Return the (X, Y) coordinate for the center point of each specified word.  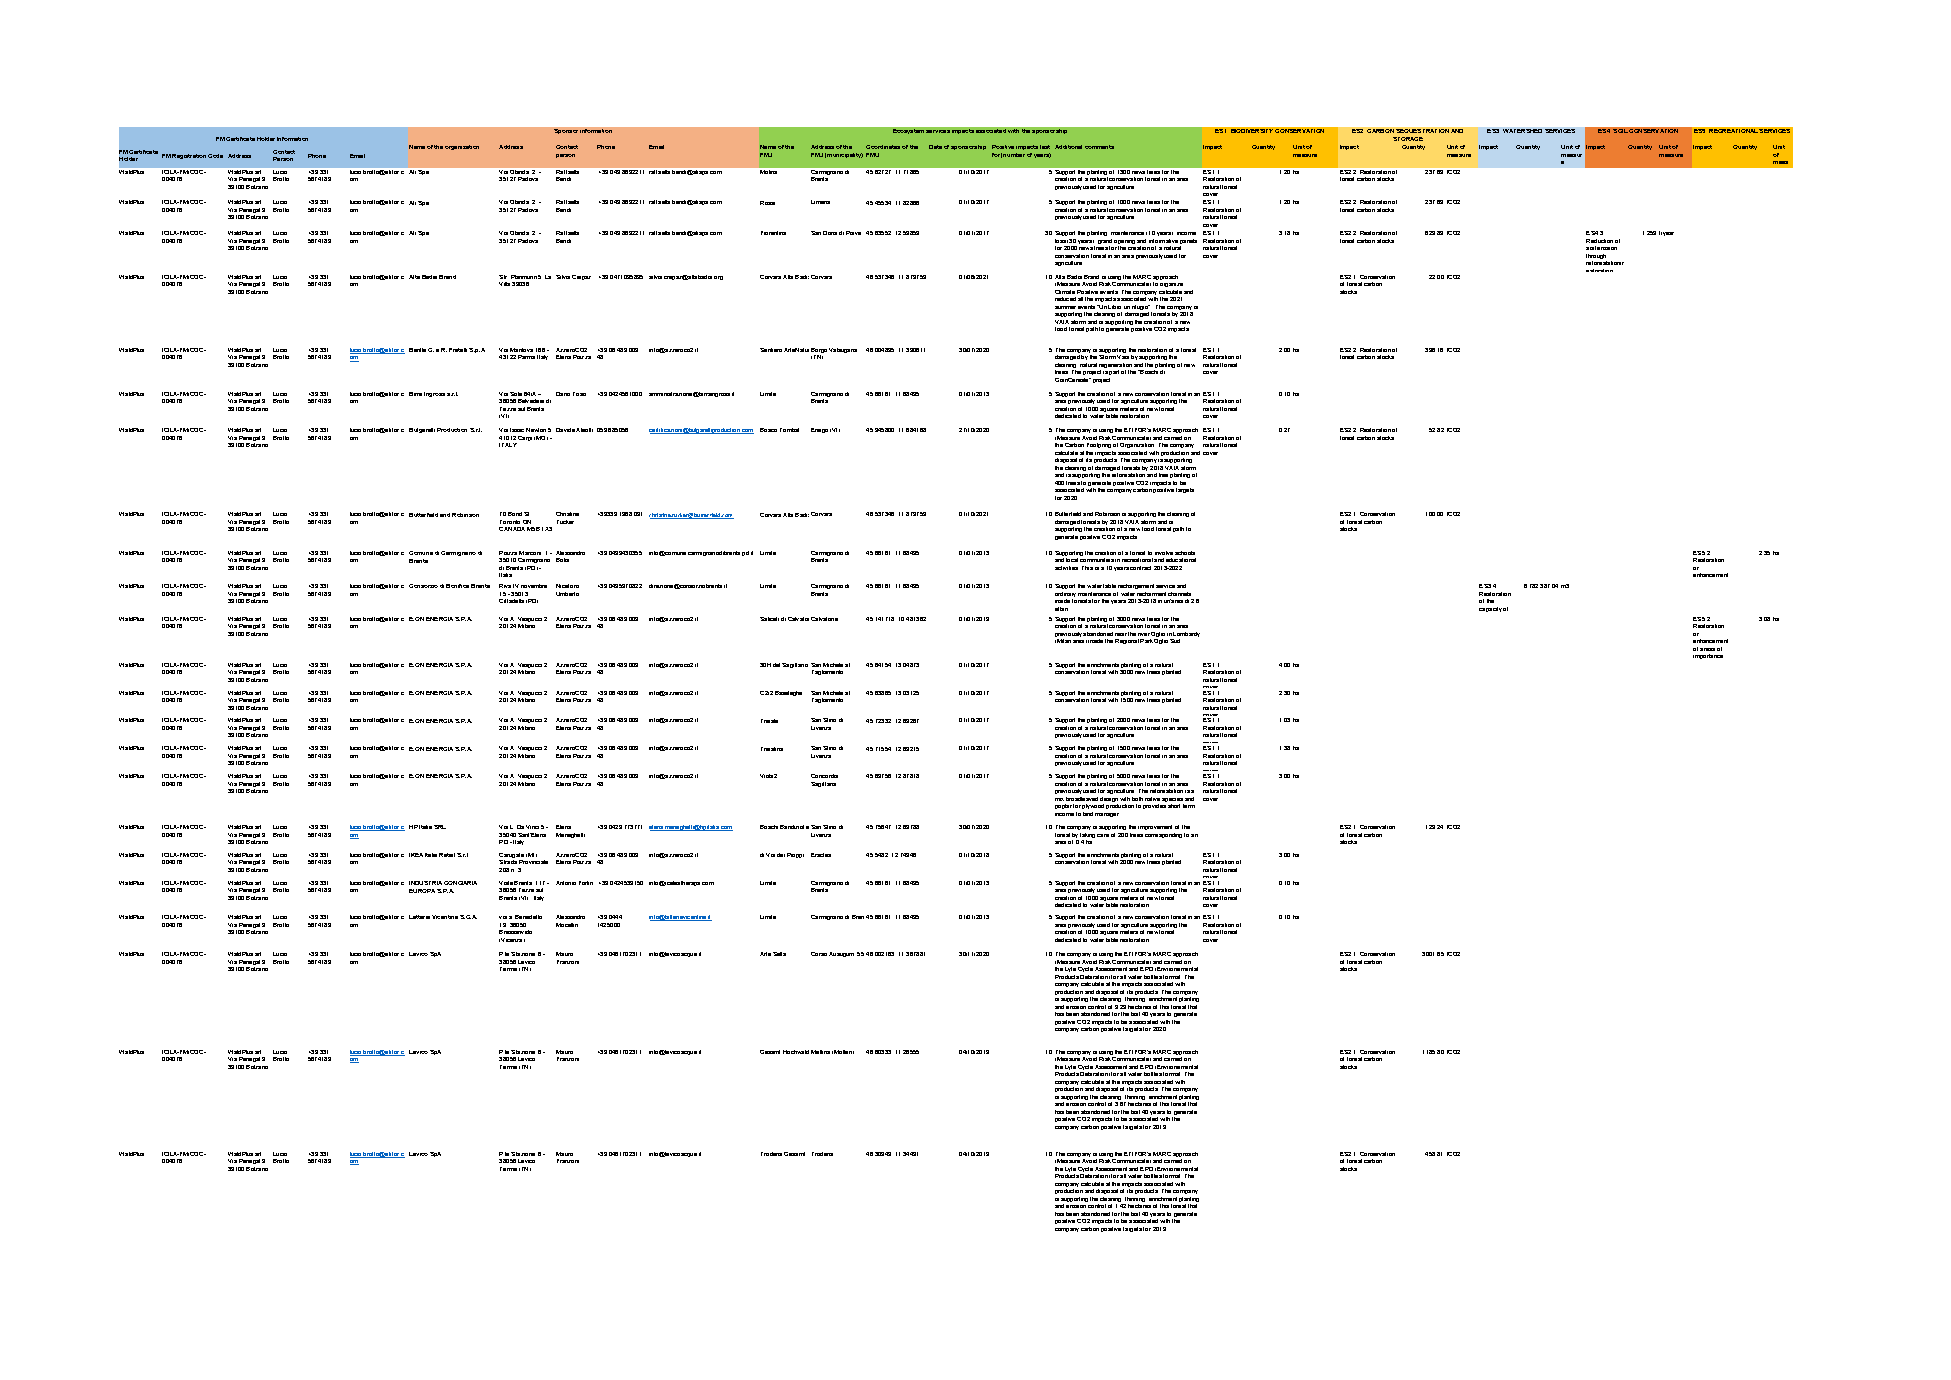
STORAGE (1408, 139)
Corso (819, 954)
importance (1708, 656)
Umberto (567, 594)
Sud (1175, 641)
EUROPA (422, 891)
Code (215, 156)
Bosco (768, 430)
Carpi (525, 438)
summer (1065, 307)
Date (935, 147)
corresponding (1163, 835)
